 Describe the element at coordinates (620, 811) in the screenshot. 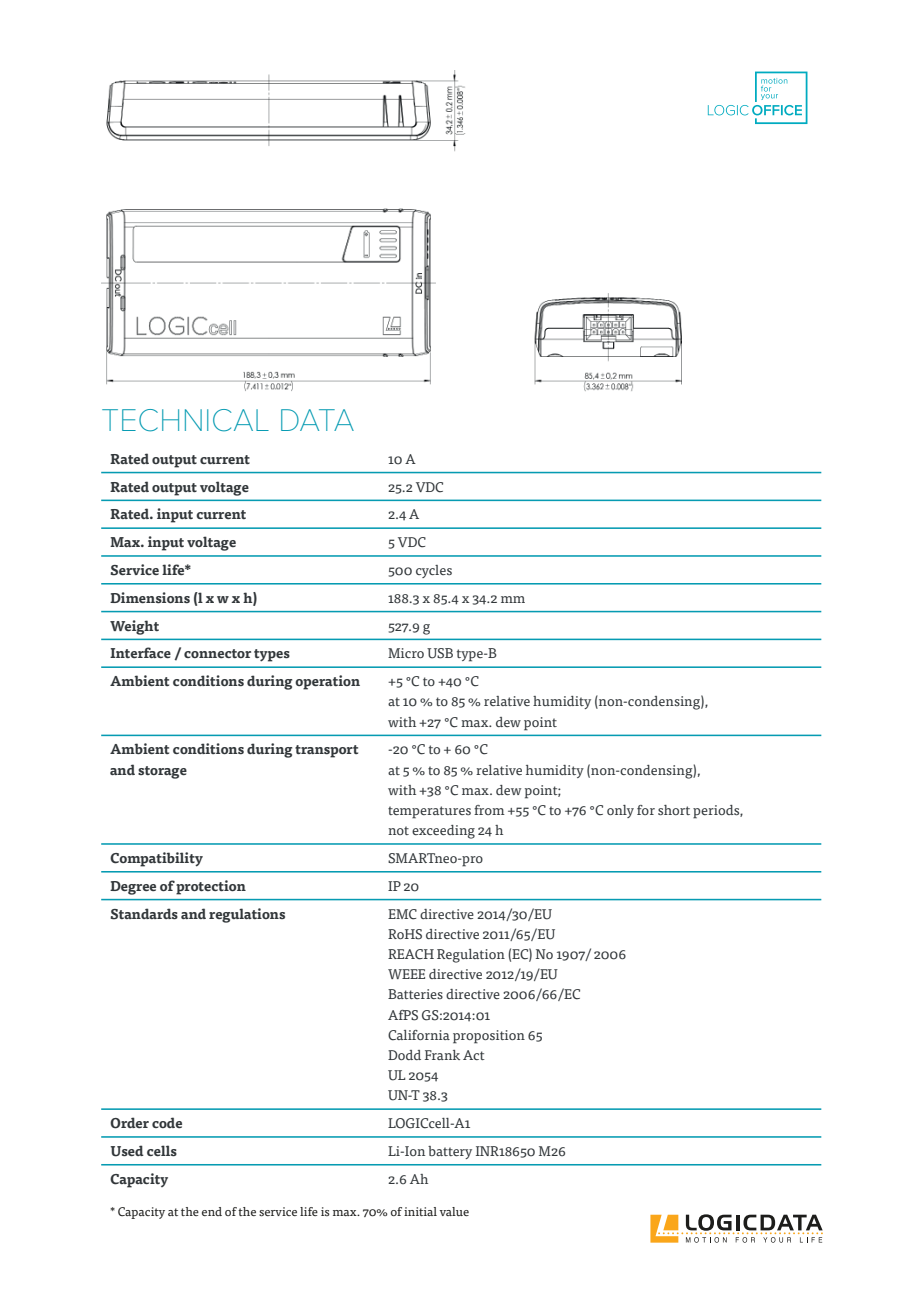

I see `only` at that location.
